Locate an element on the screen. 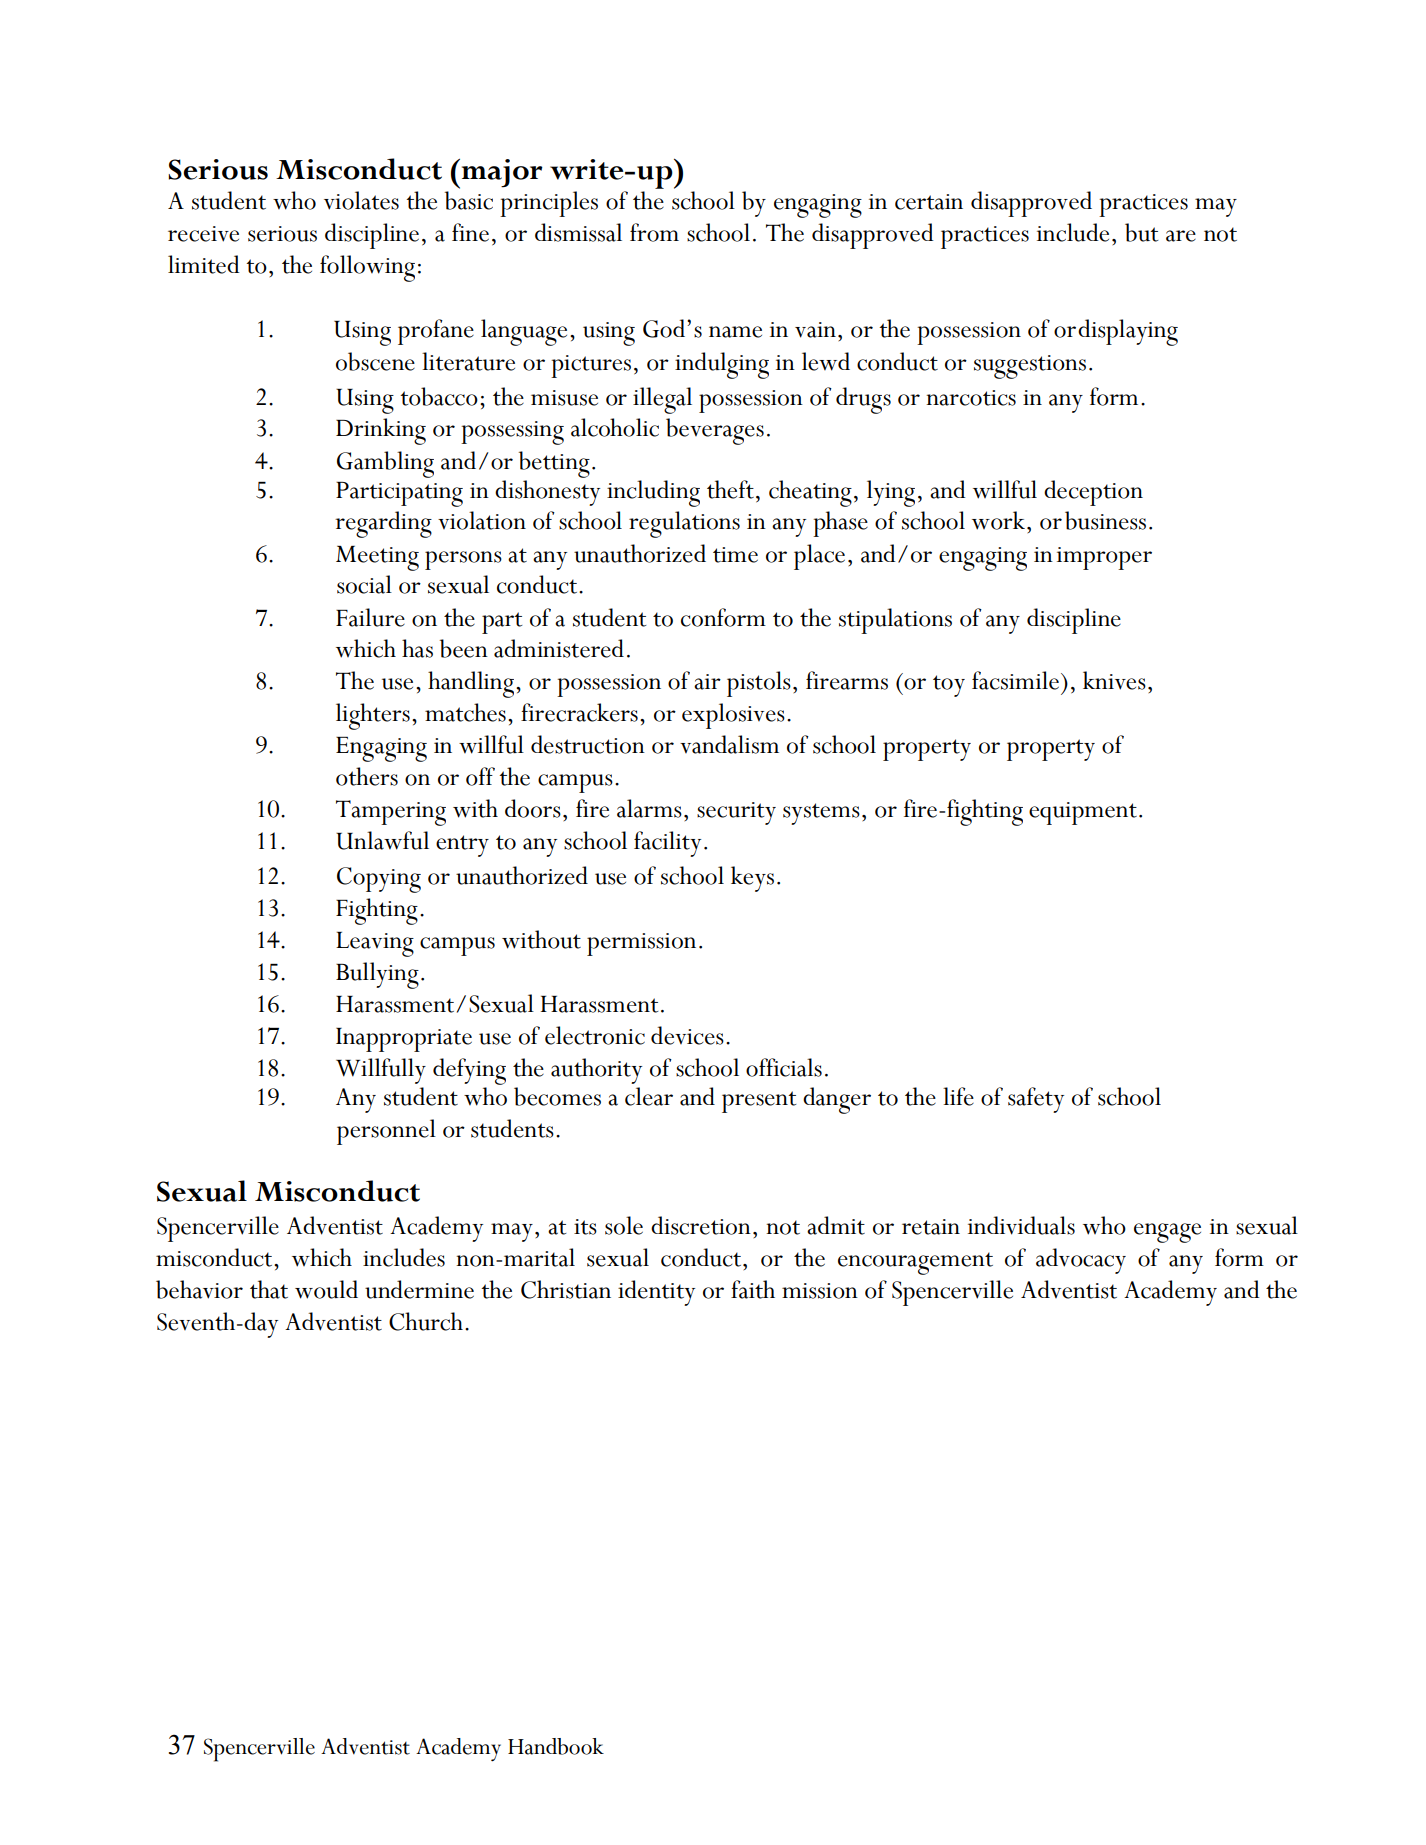  from is located at coordinates (654, 232).
